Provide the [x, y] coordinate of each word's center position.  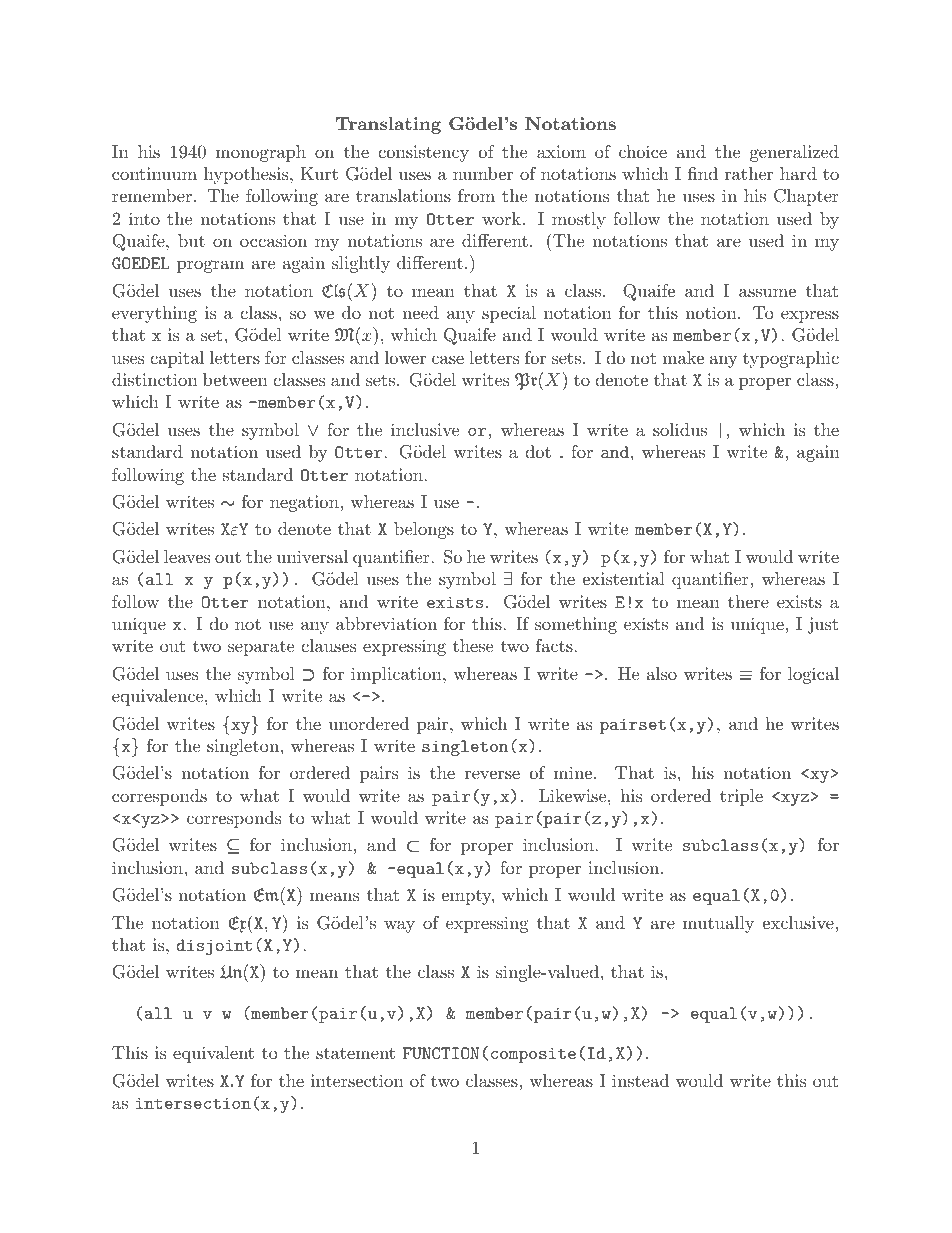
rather [749, 173]
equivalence [159, 697]
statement [355, 1053]
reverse [492, 774]
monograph [261, 153]
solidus [680, 429]
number [483, 173]
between [235, 379]
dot [538, 451]
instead [640, 1080]
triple [741, 797]
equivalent [213, 1054]
